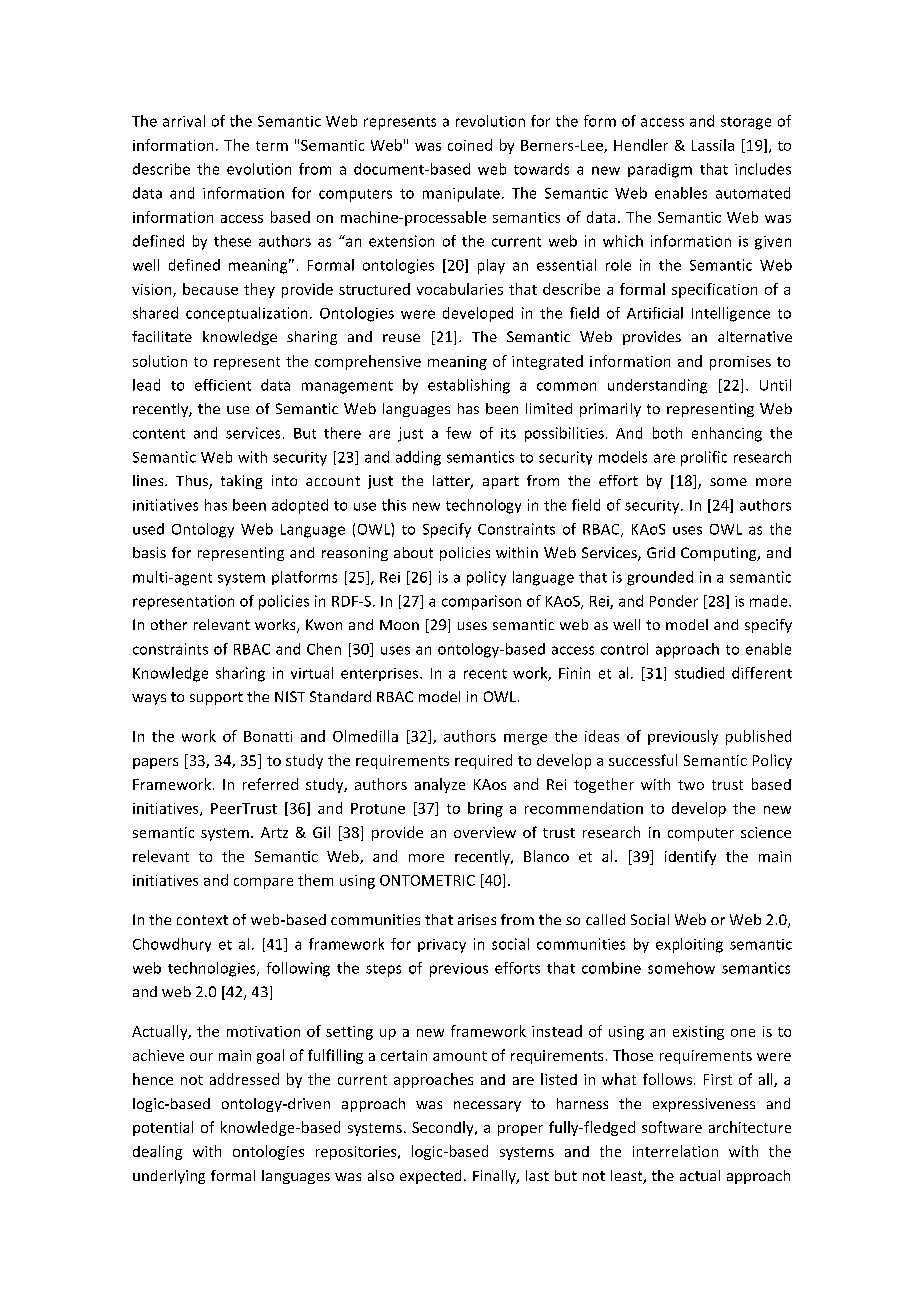 The width and height of the screenshot is (924, 1308). What do you see at coordinates (469, 386) in the screenshot?
I see `establishing` at bounding box center [469, 386].
